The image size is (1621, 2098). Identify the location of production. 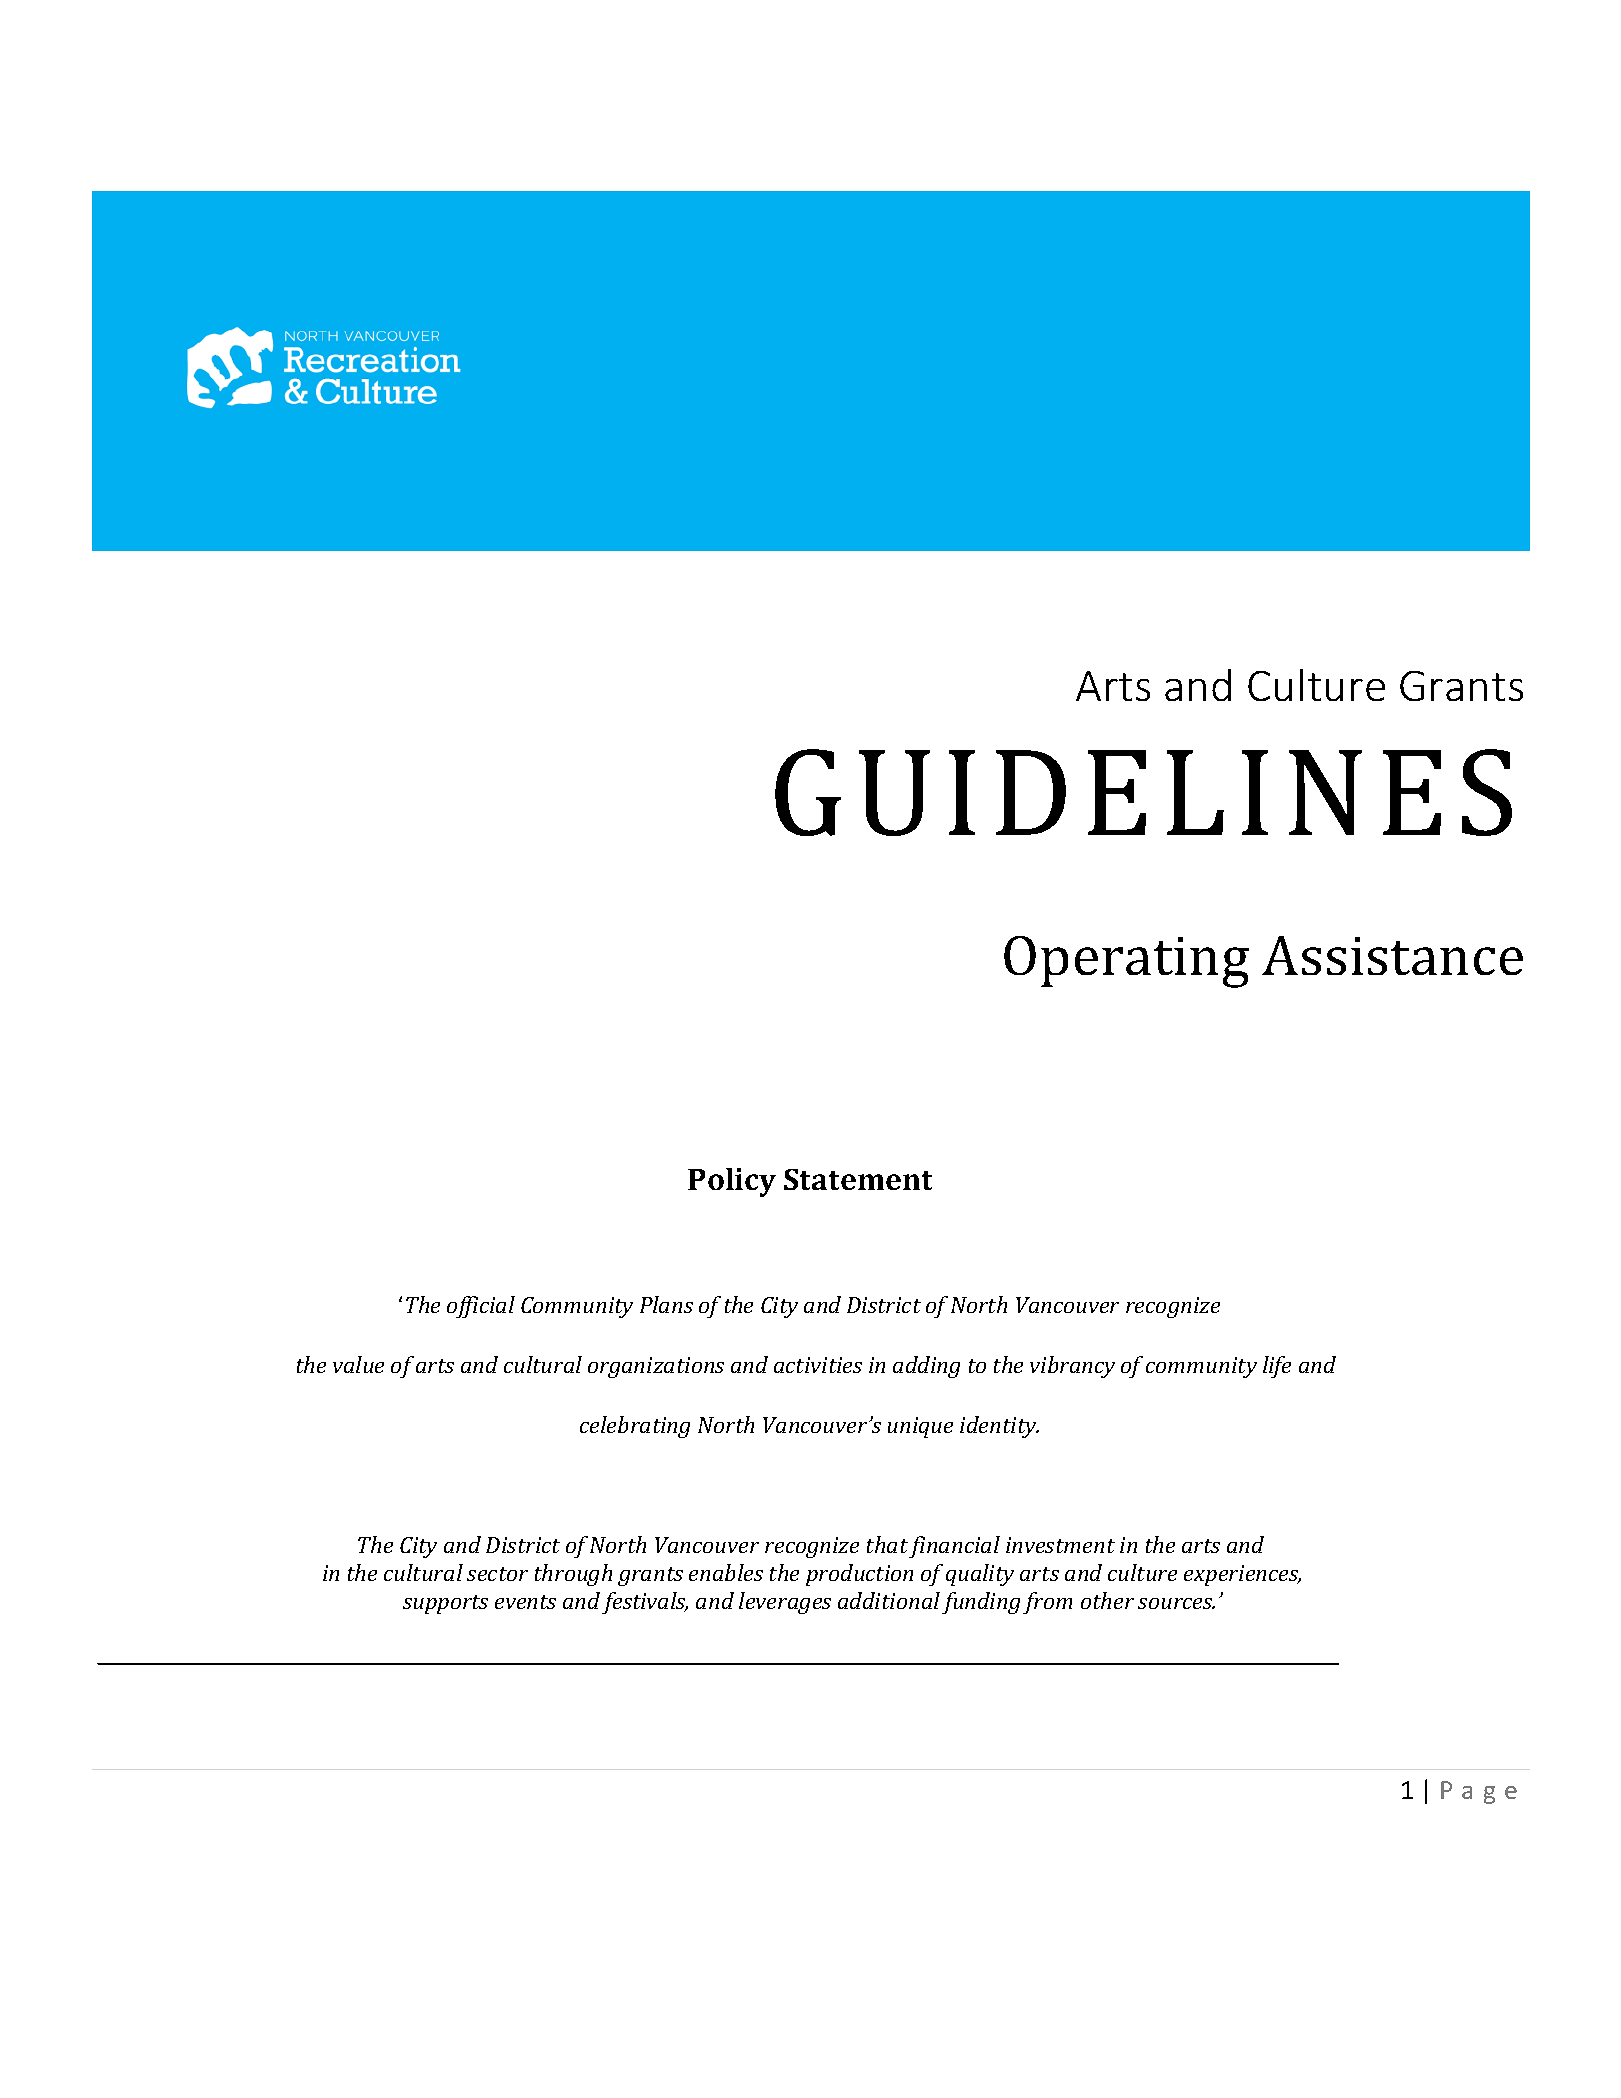
(859, 1575).
